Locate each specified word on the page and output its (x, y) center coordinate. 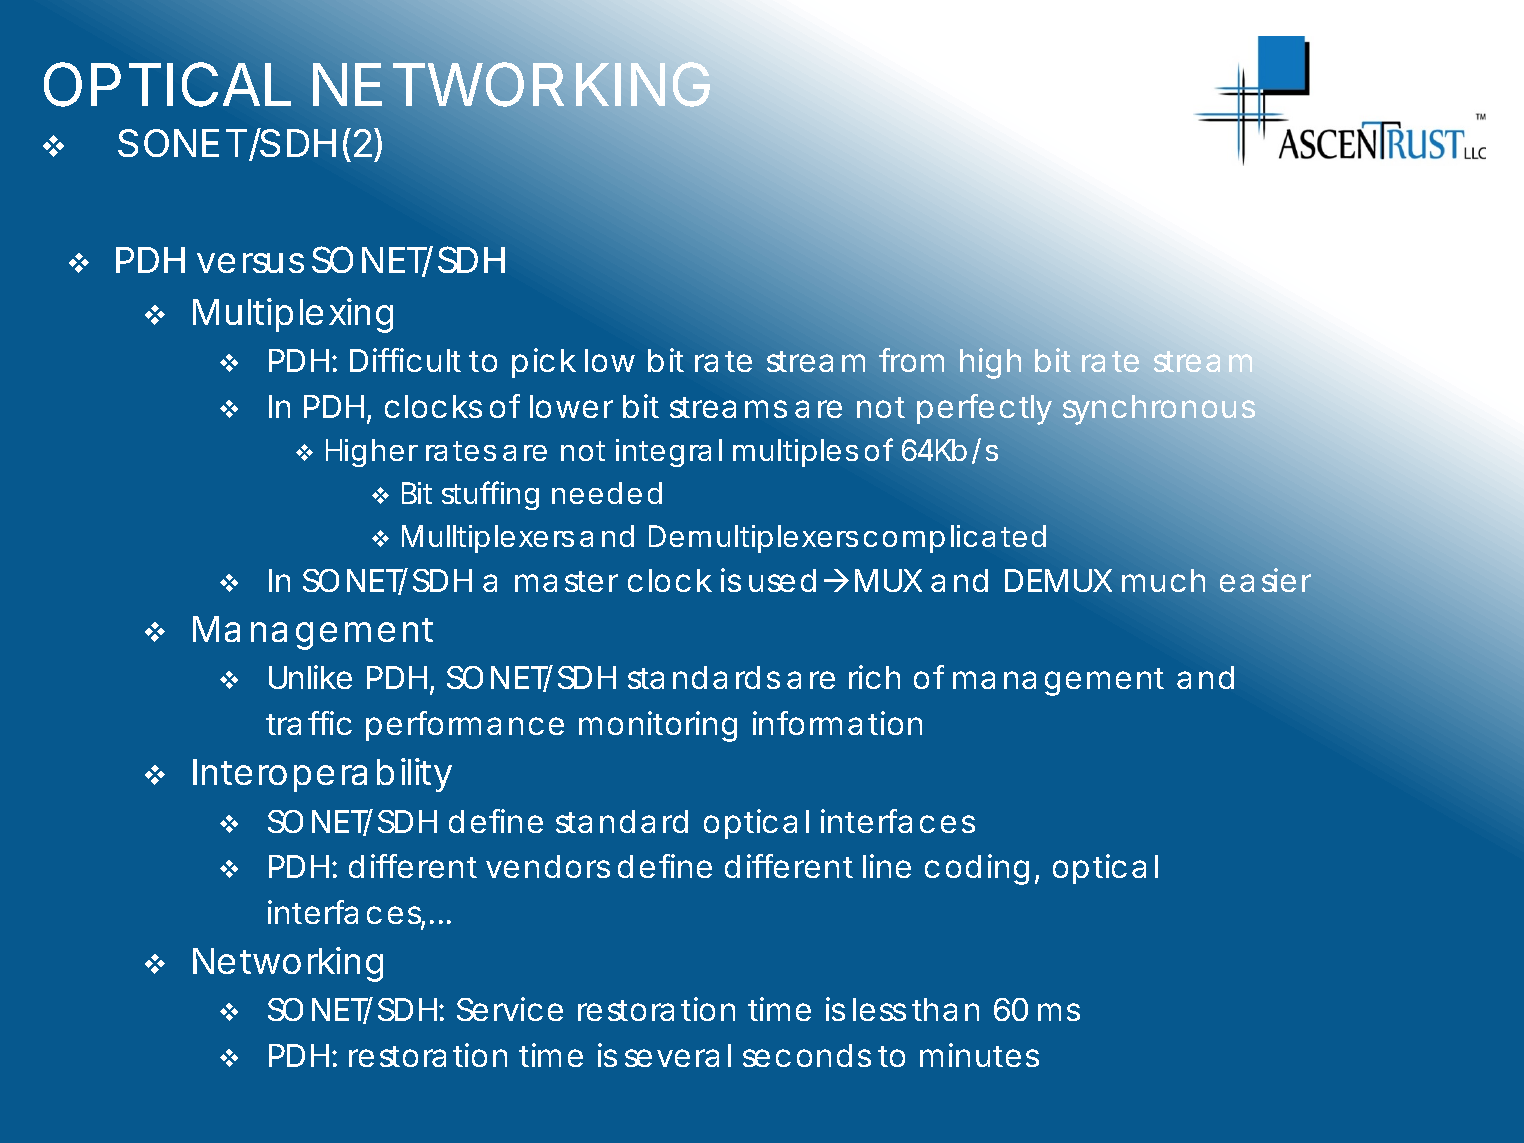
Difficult (405, 360)
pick (543, 363)
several (678, 1055)
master (566, 581)
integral (669, 453)
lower (571, 406)
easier (1265, 580)
